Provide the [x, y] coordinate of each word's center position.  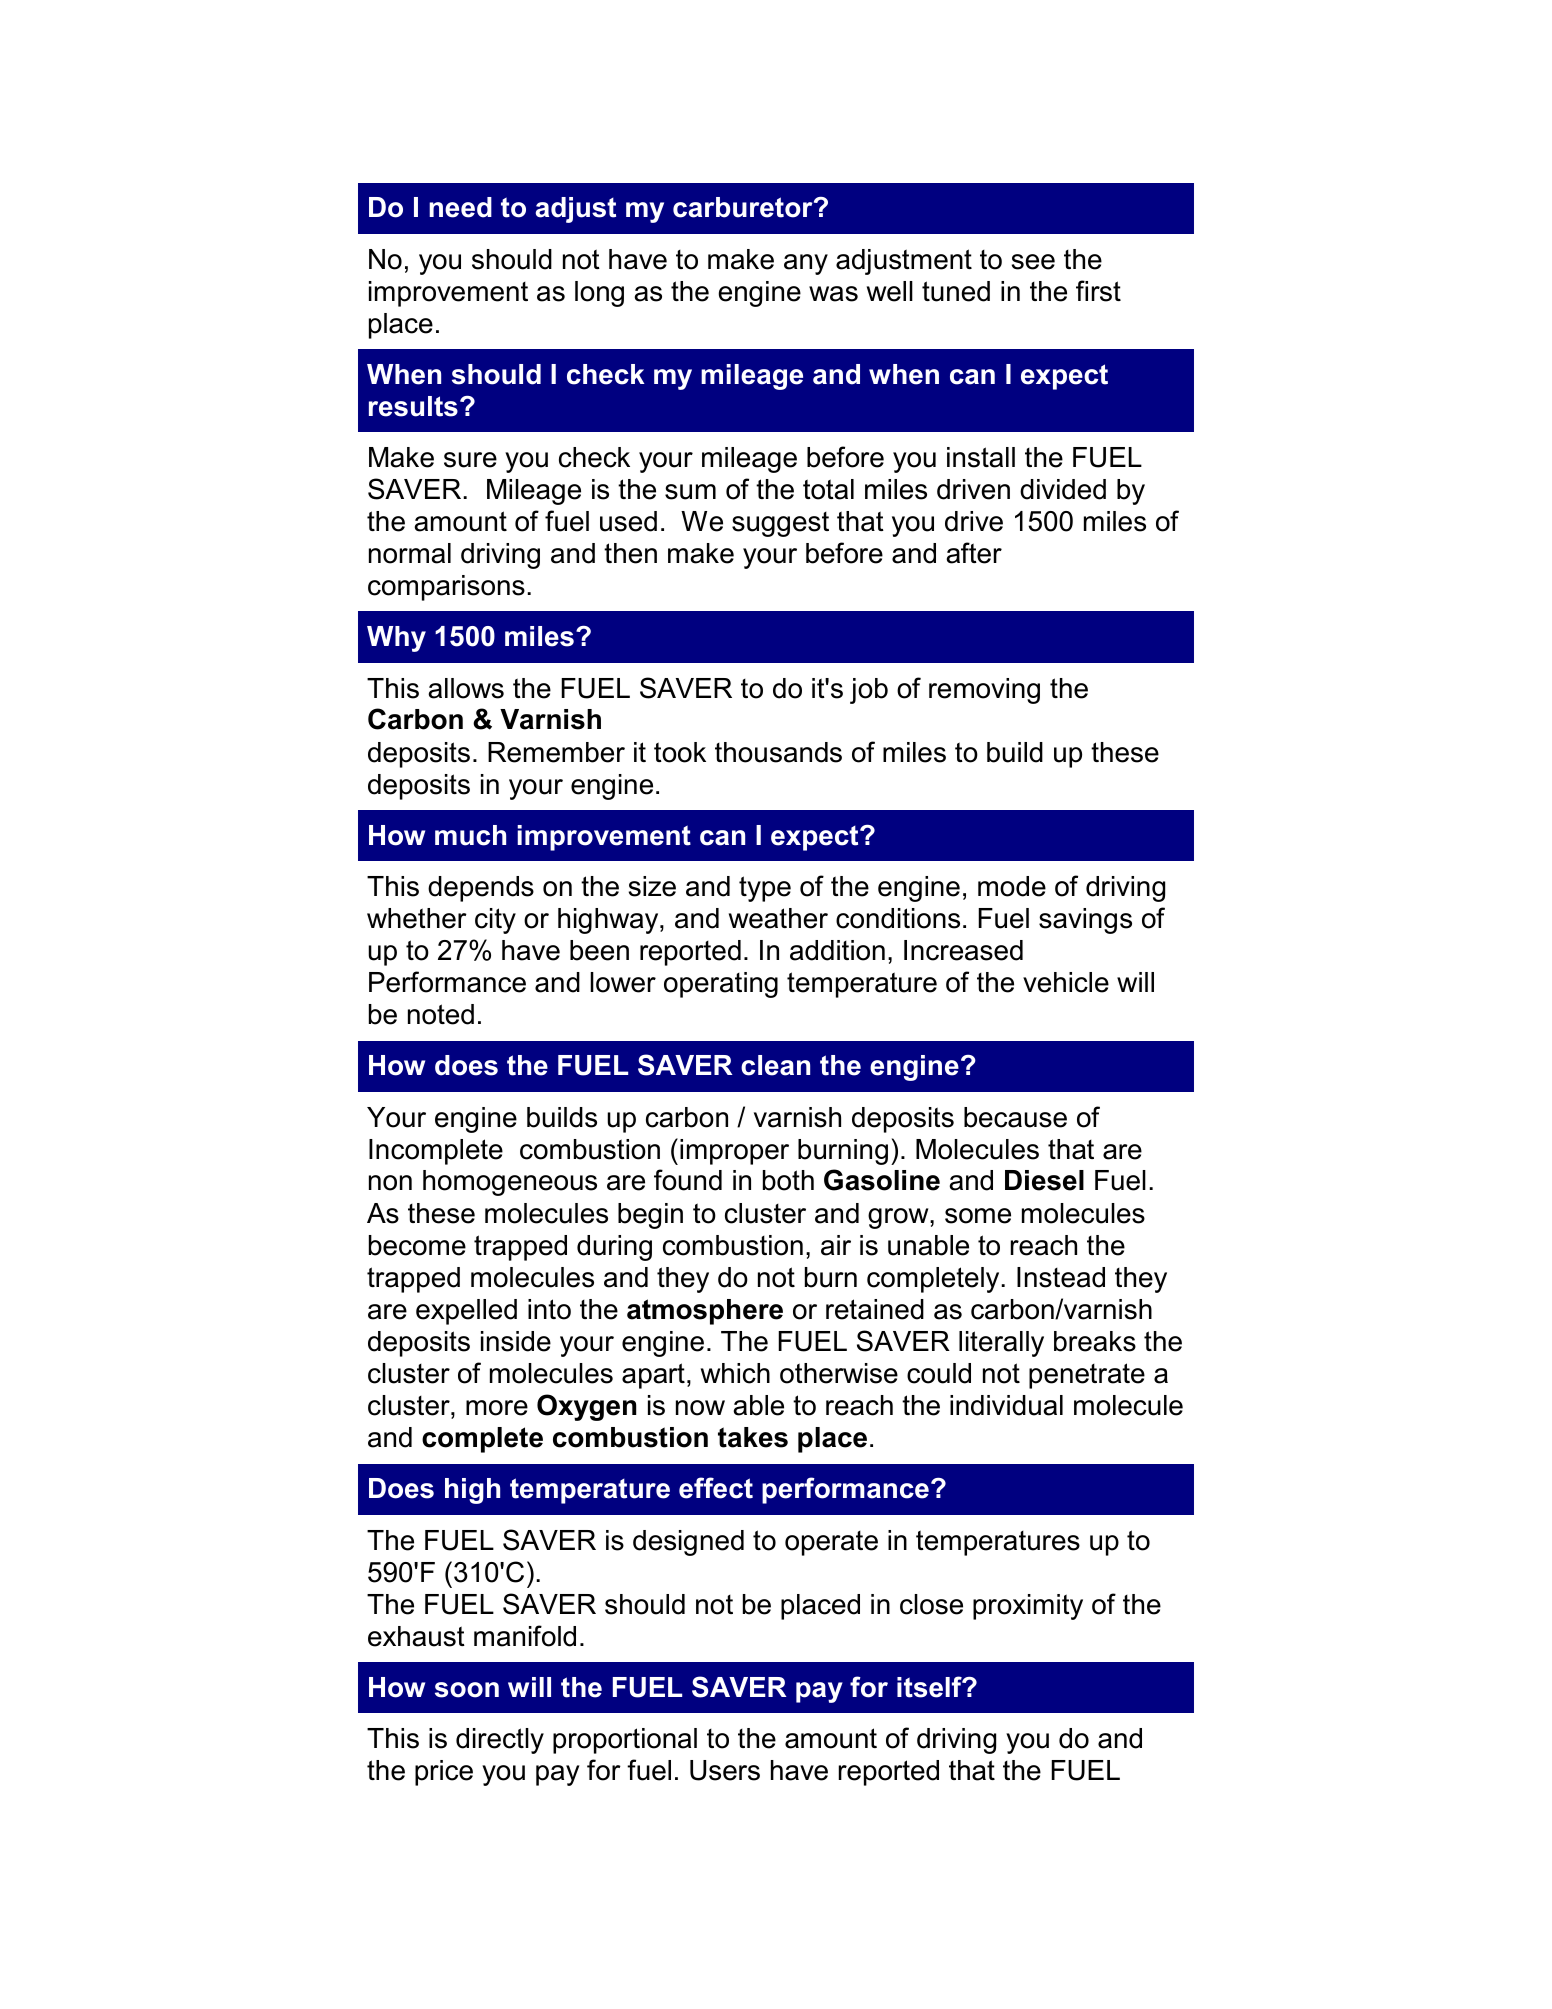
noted [441, 1014]
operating [721, 985]
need [460, 207]
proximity [1028, 1607]
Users [725, 1770]
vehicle [1066, 982]
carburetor [744, 207]
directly [500, 1741]
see [1033, 262]
